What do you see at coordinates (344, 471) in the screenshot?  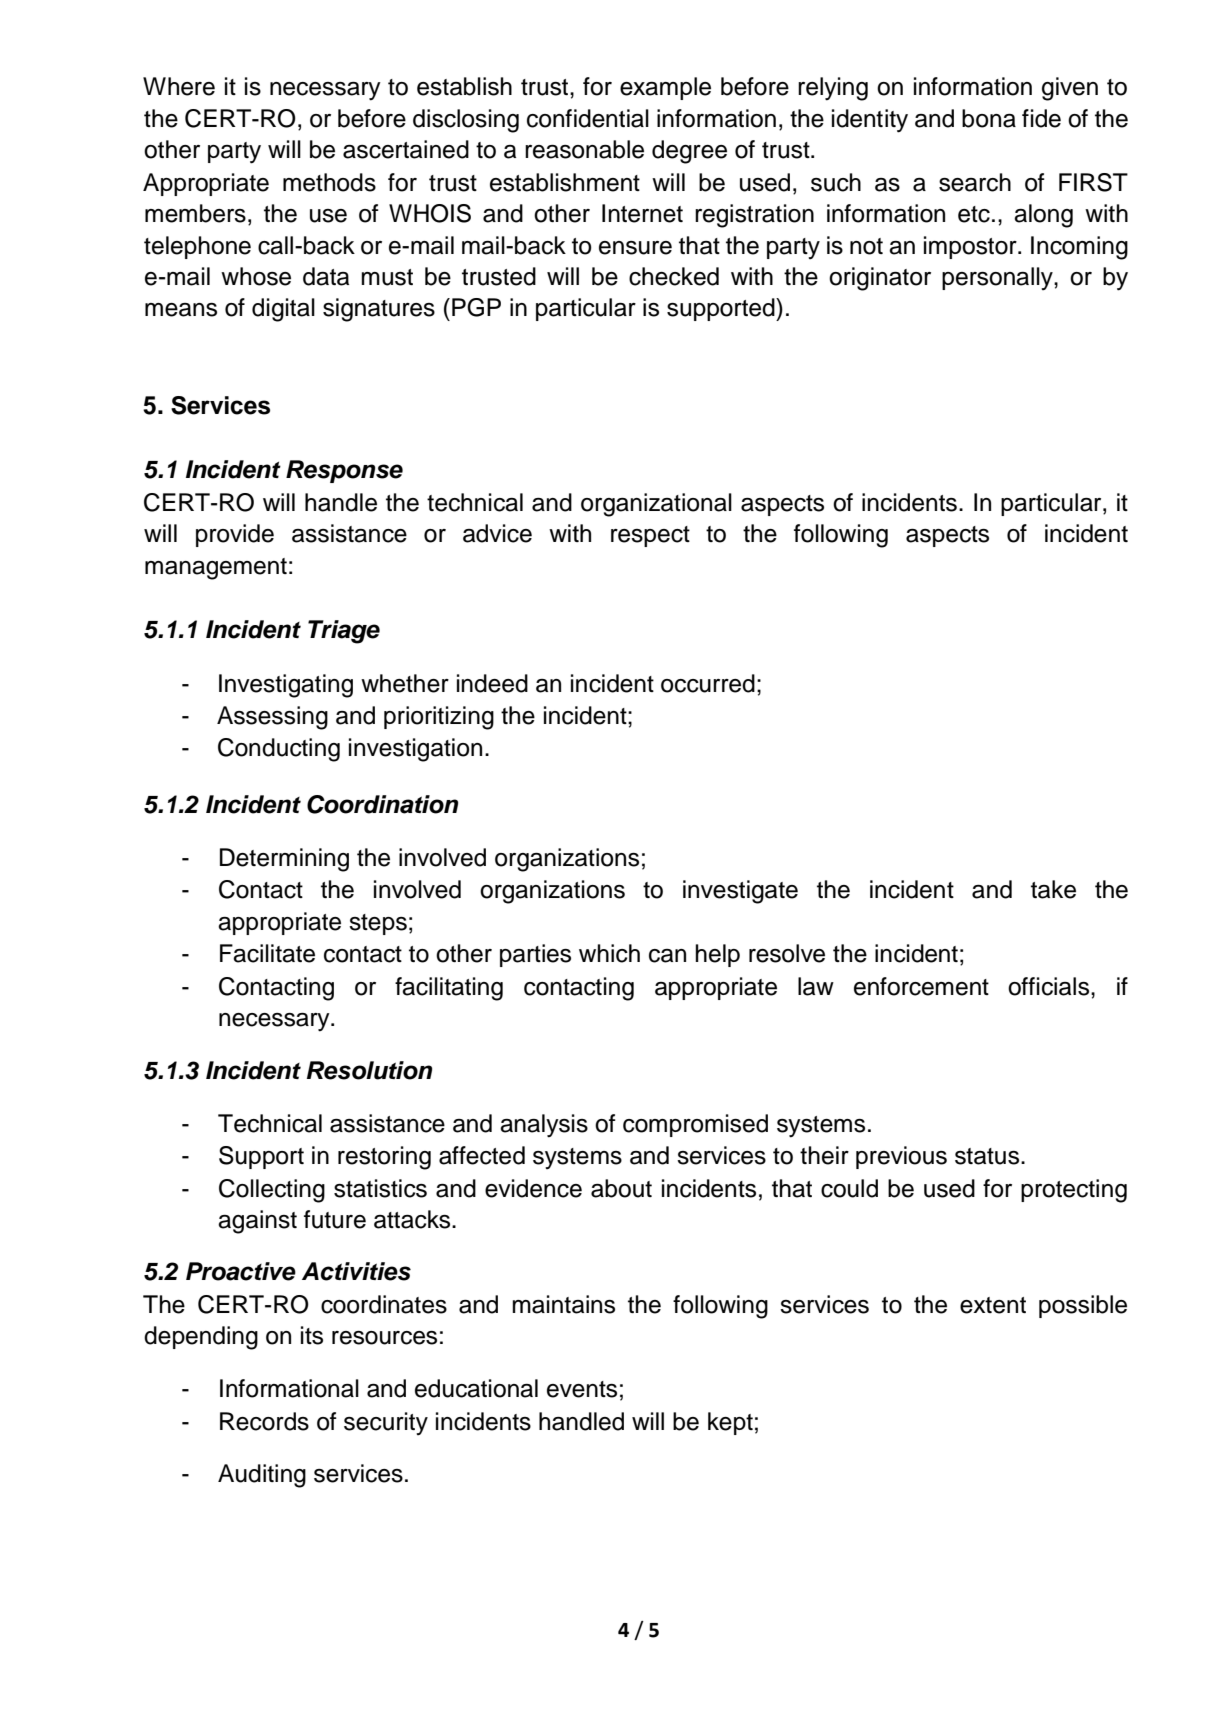 I see `Response` at bounding box center [344, 471].
